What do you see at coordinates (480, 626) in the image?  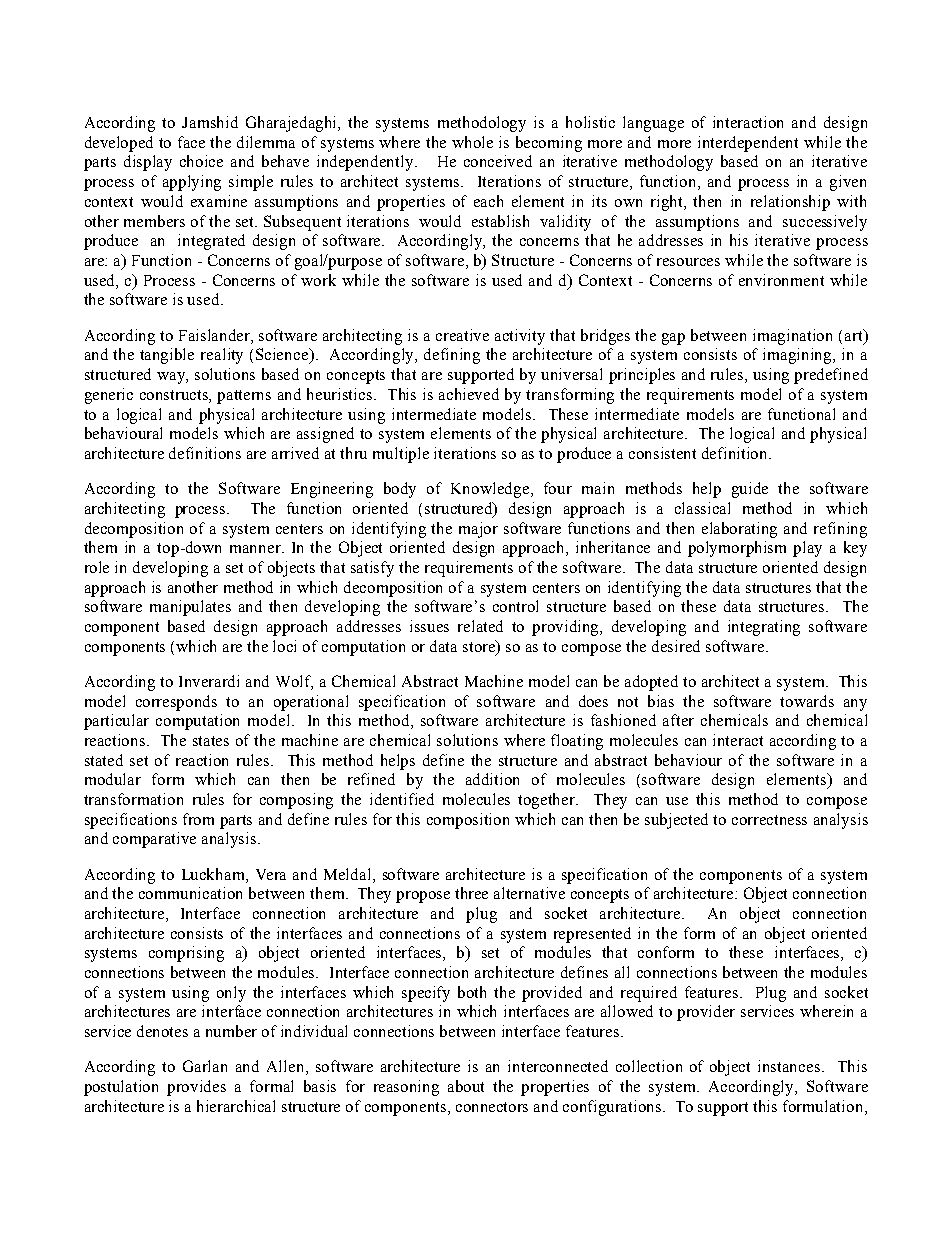 I see `related` at bounding box center [480, 626].
